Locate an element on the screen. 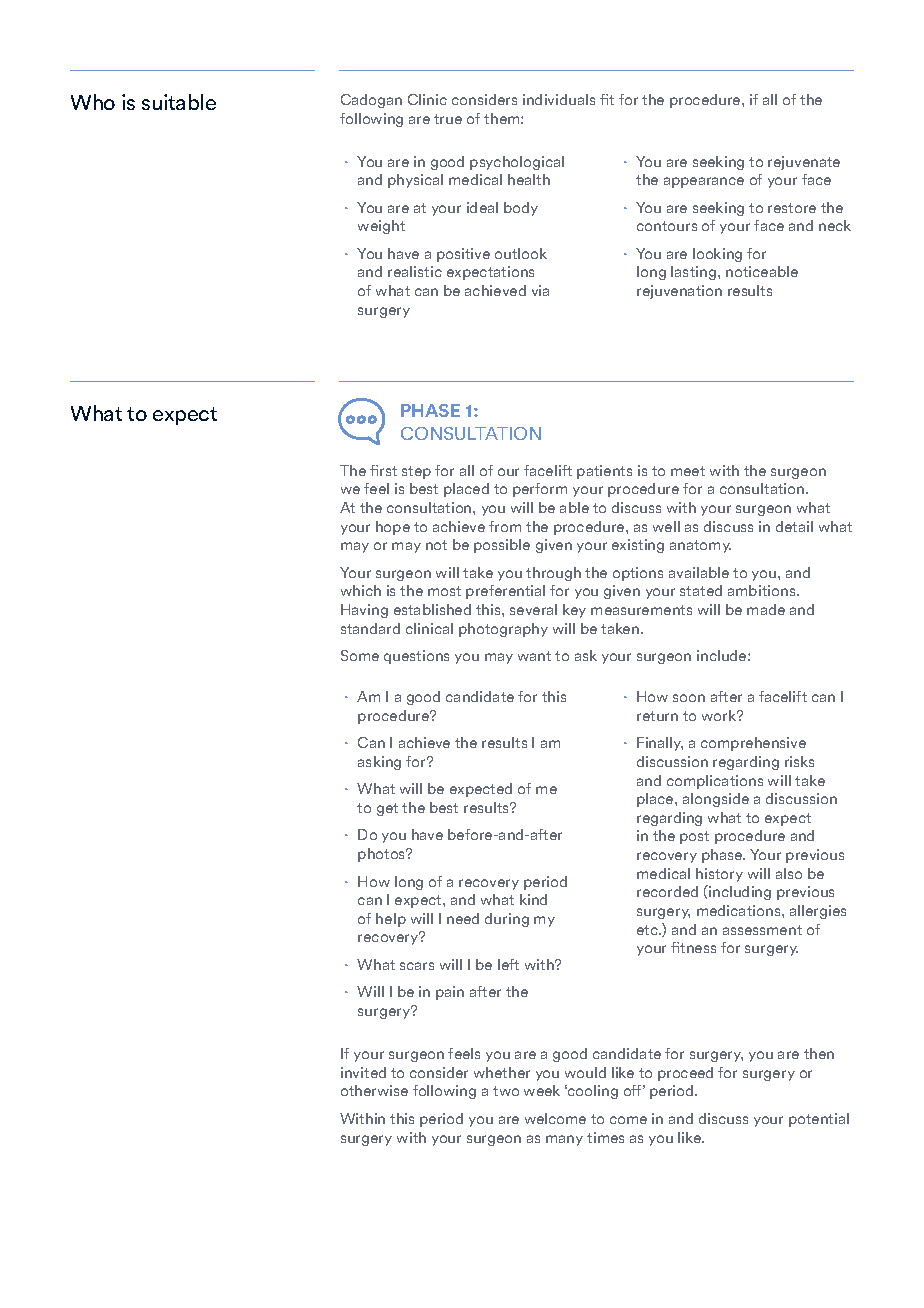  Having is located at coordinates (364, 611).
